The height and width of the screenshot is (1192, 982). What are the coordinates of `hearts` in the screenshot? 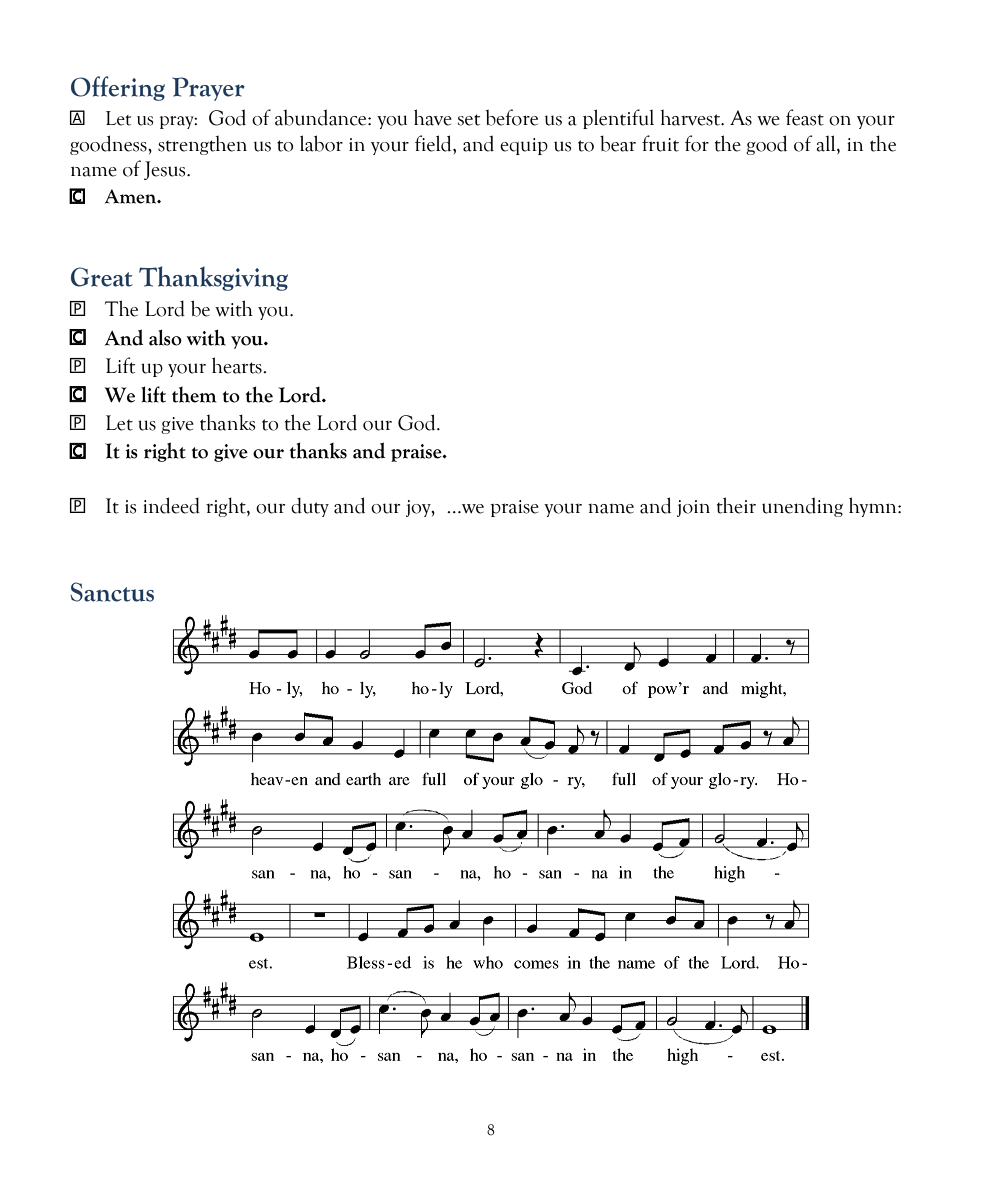 It's located at (238, 365).
